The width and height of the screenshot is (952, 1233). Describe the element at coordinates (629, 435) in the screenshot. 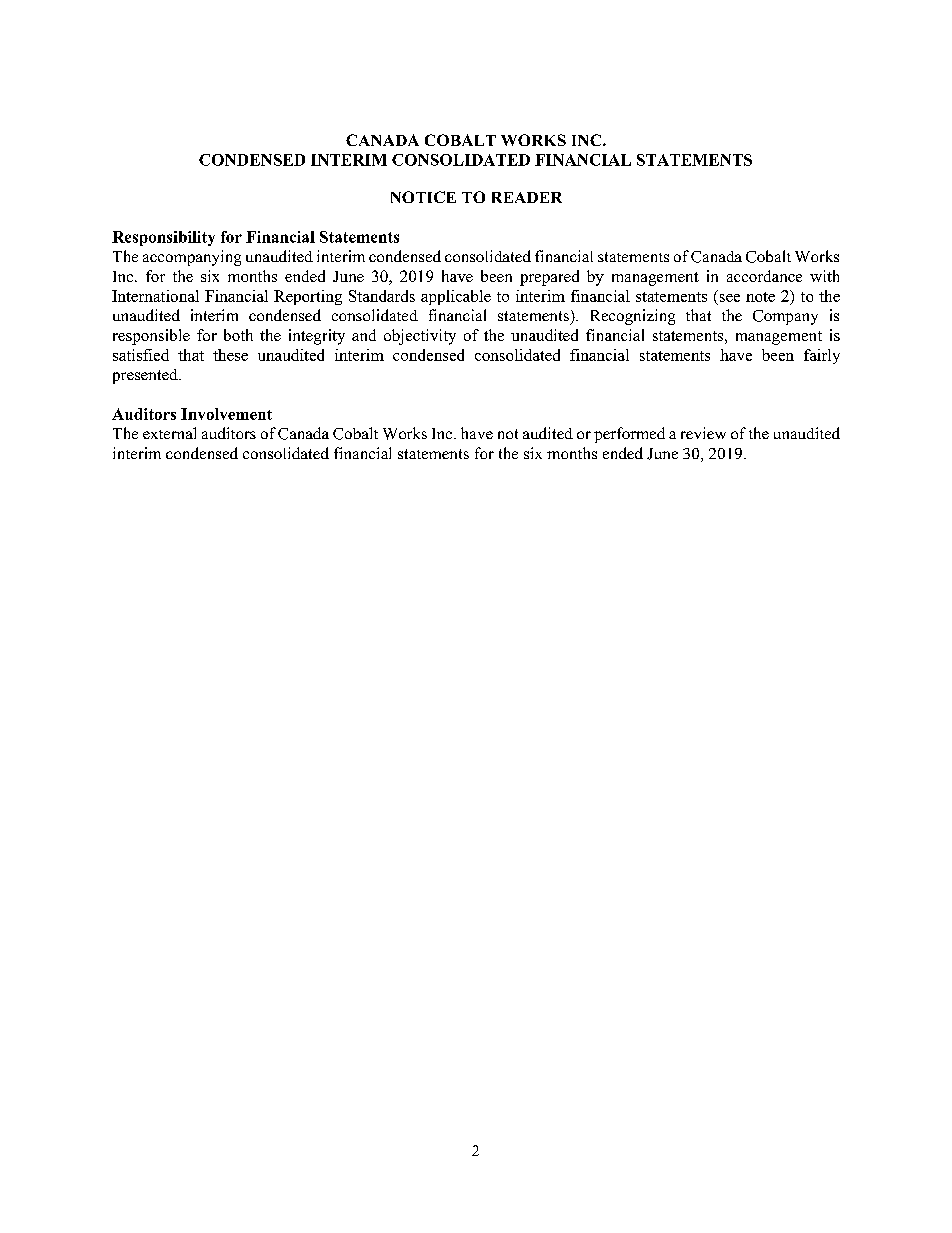

I see `performed` at that location.
